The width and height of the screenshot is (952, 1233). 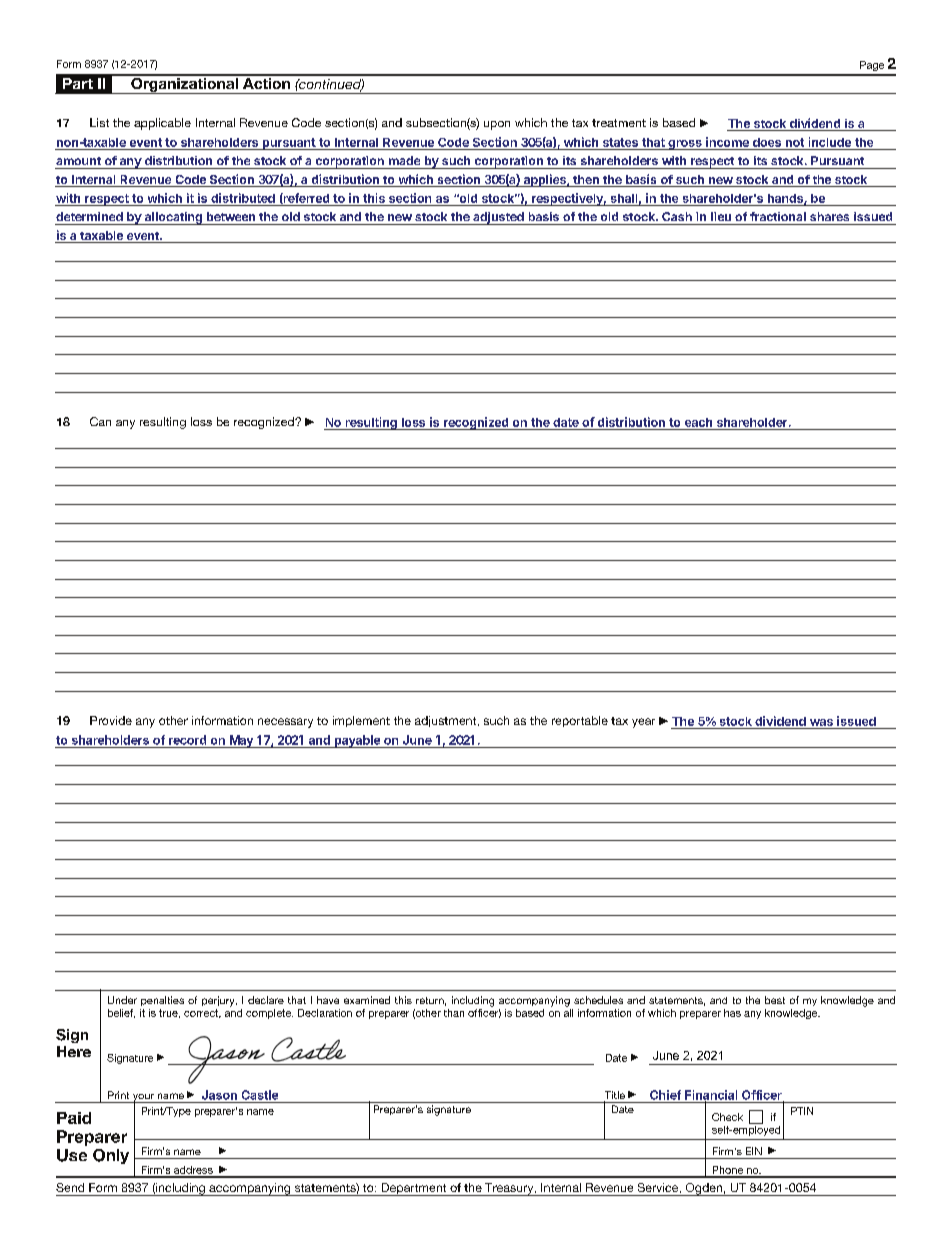 I want to click on Only, so click(x=111, y=1156).
